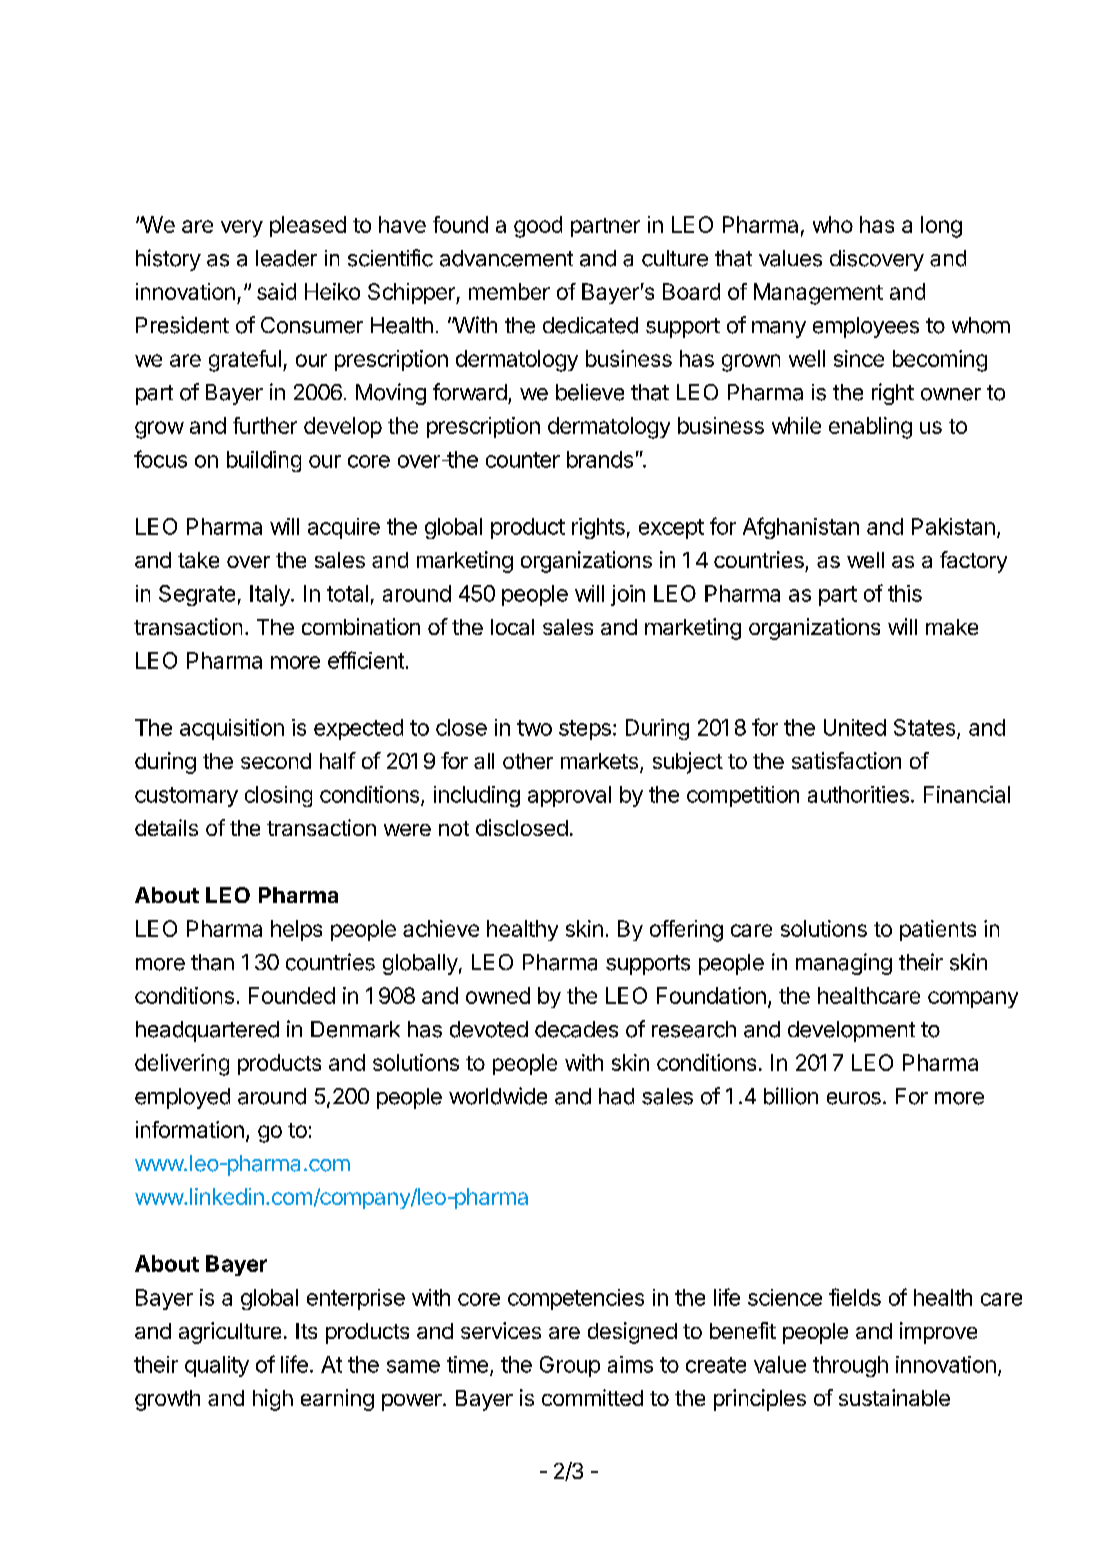 This screenshot has height=1568, width=1109. What do you see at coordinates (938, 930) in the screenshot?
I see `patients` at bounding box center [938, 930].
